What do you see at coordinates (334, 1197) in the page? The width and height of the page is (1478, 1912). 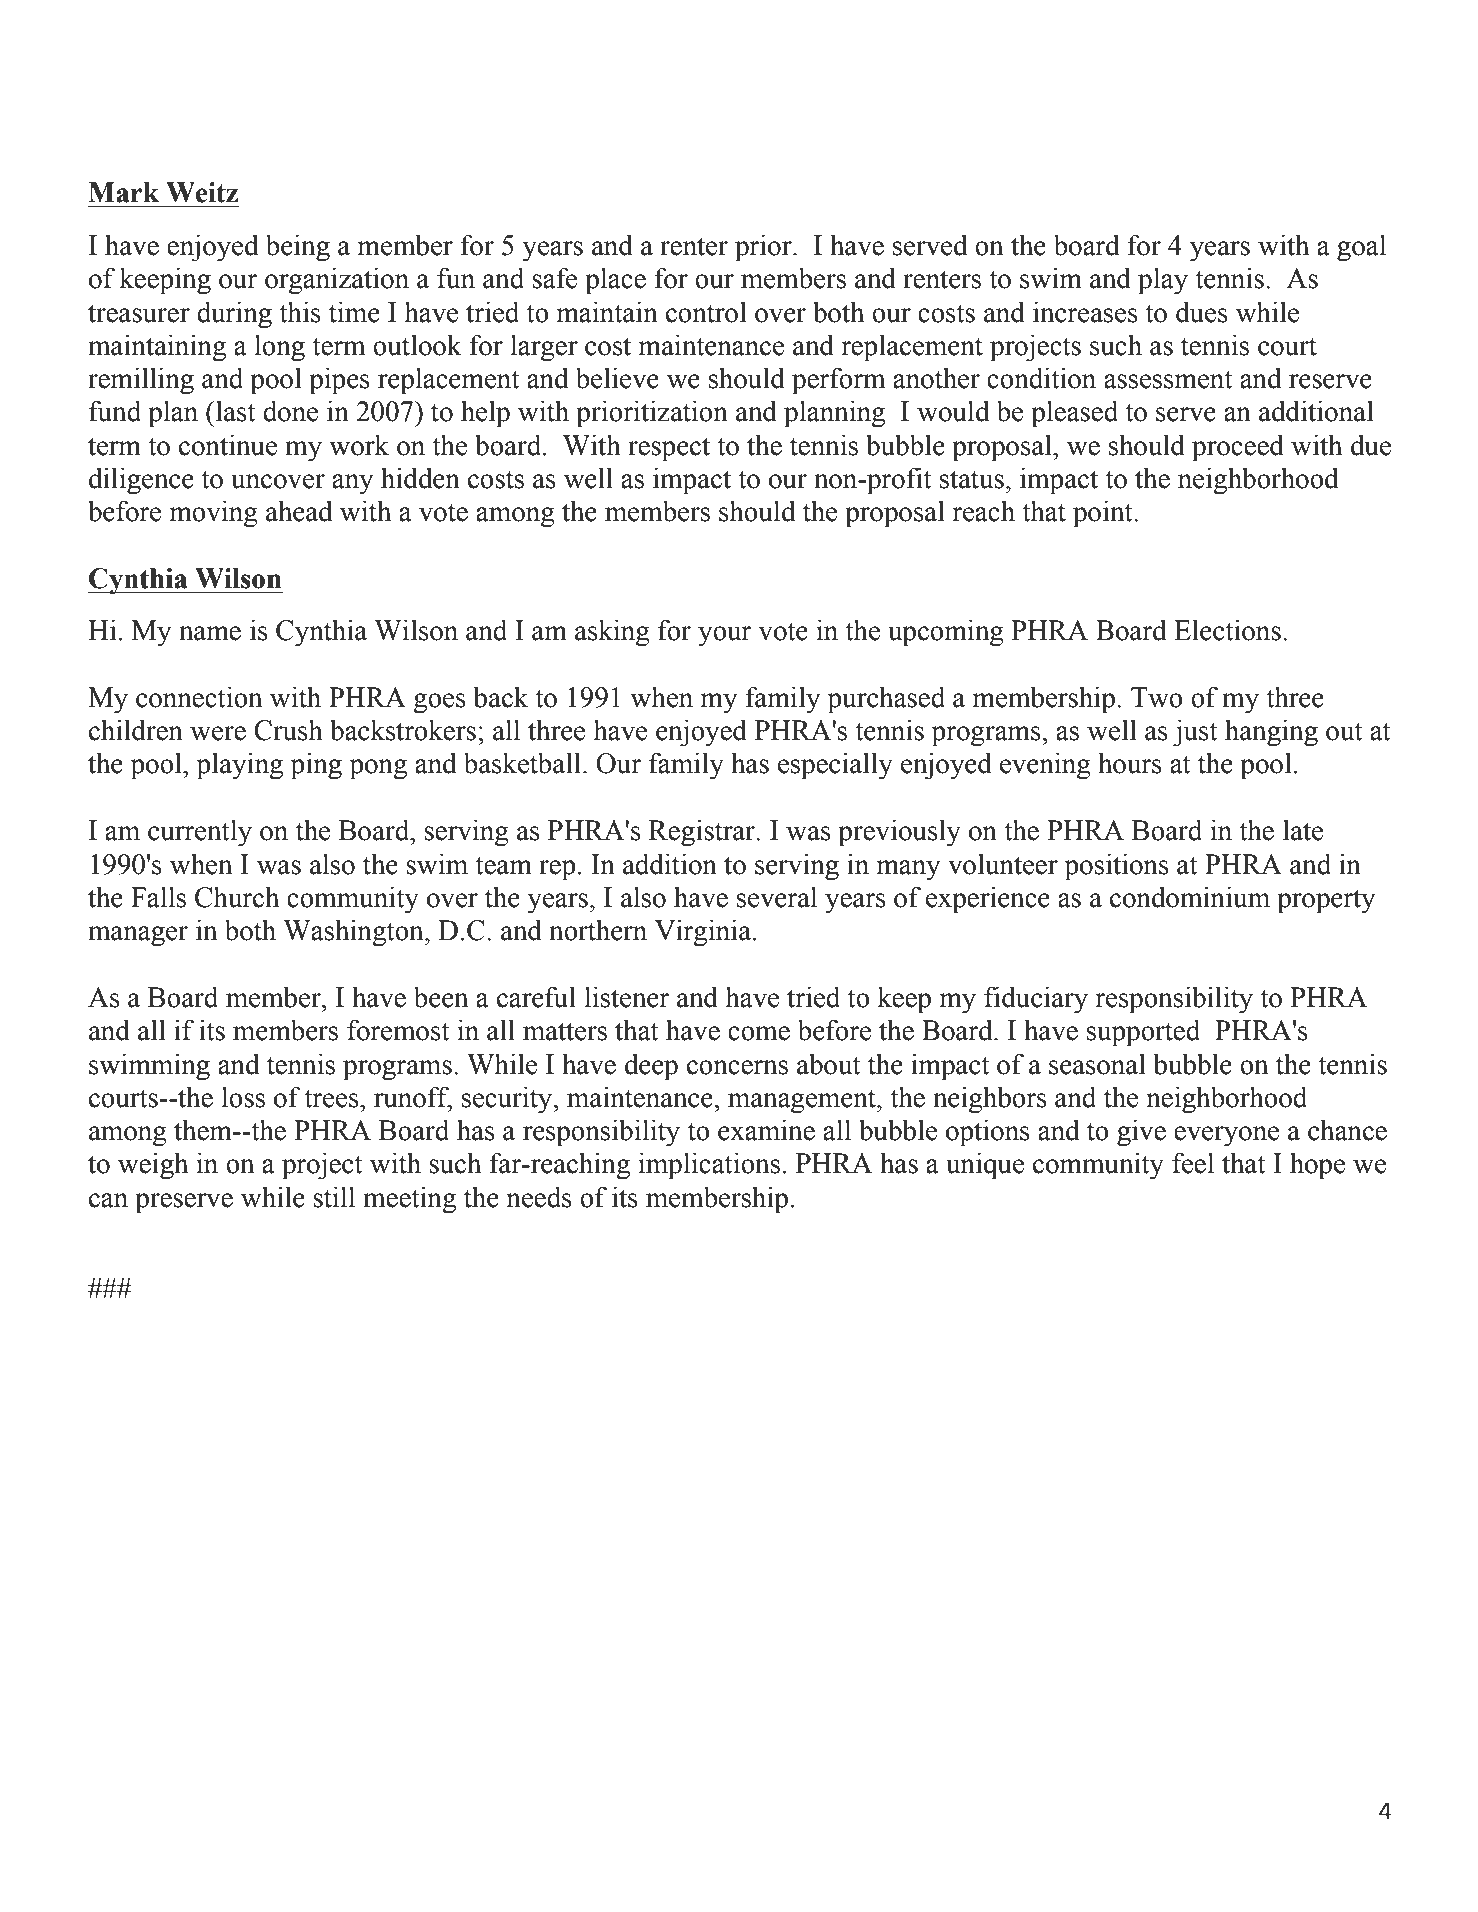 I see `still` at bounding box center [334, 1197].
